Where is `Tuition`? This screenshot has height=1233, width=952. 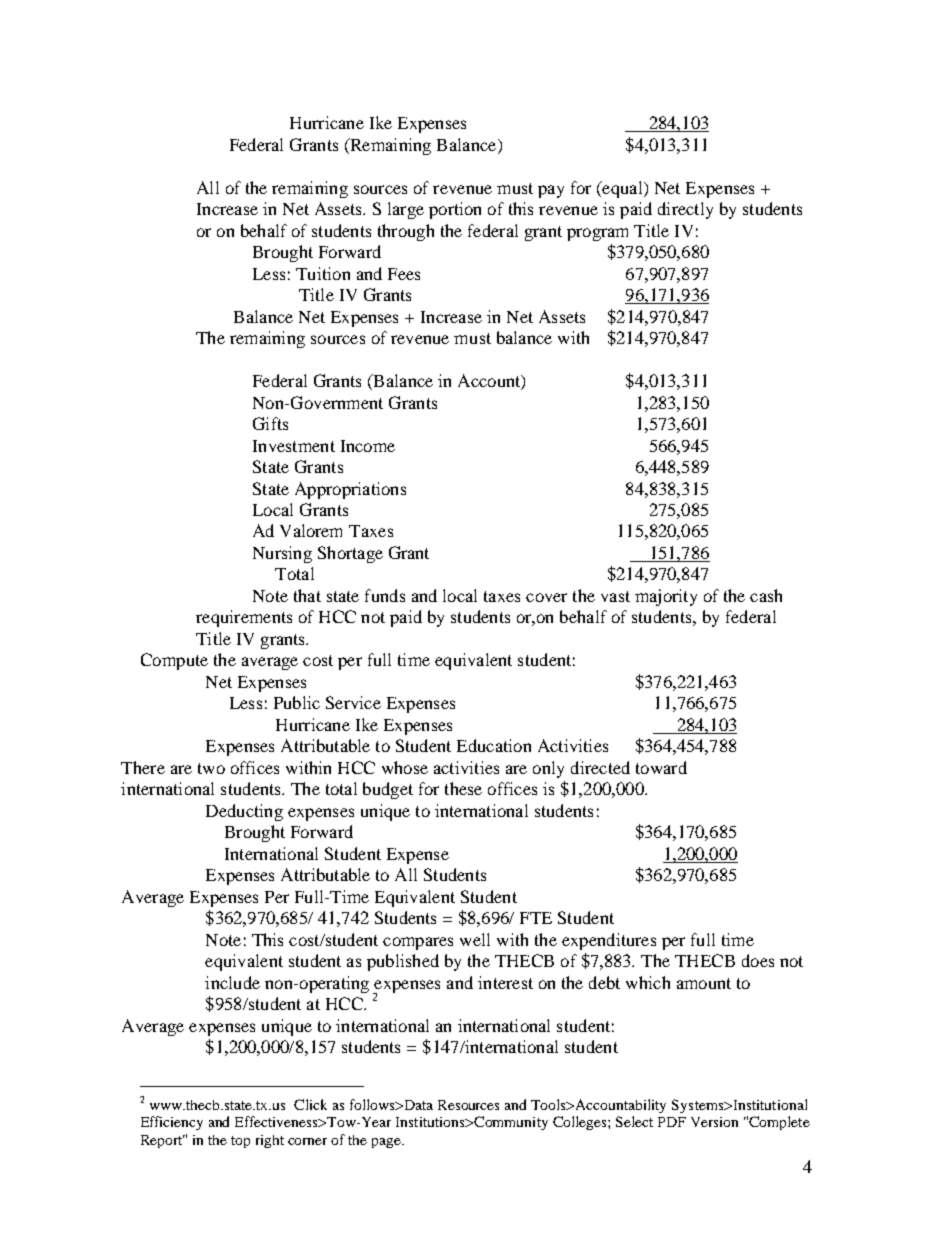 Tuition is located at coordinates (323, 273).
